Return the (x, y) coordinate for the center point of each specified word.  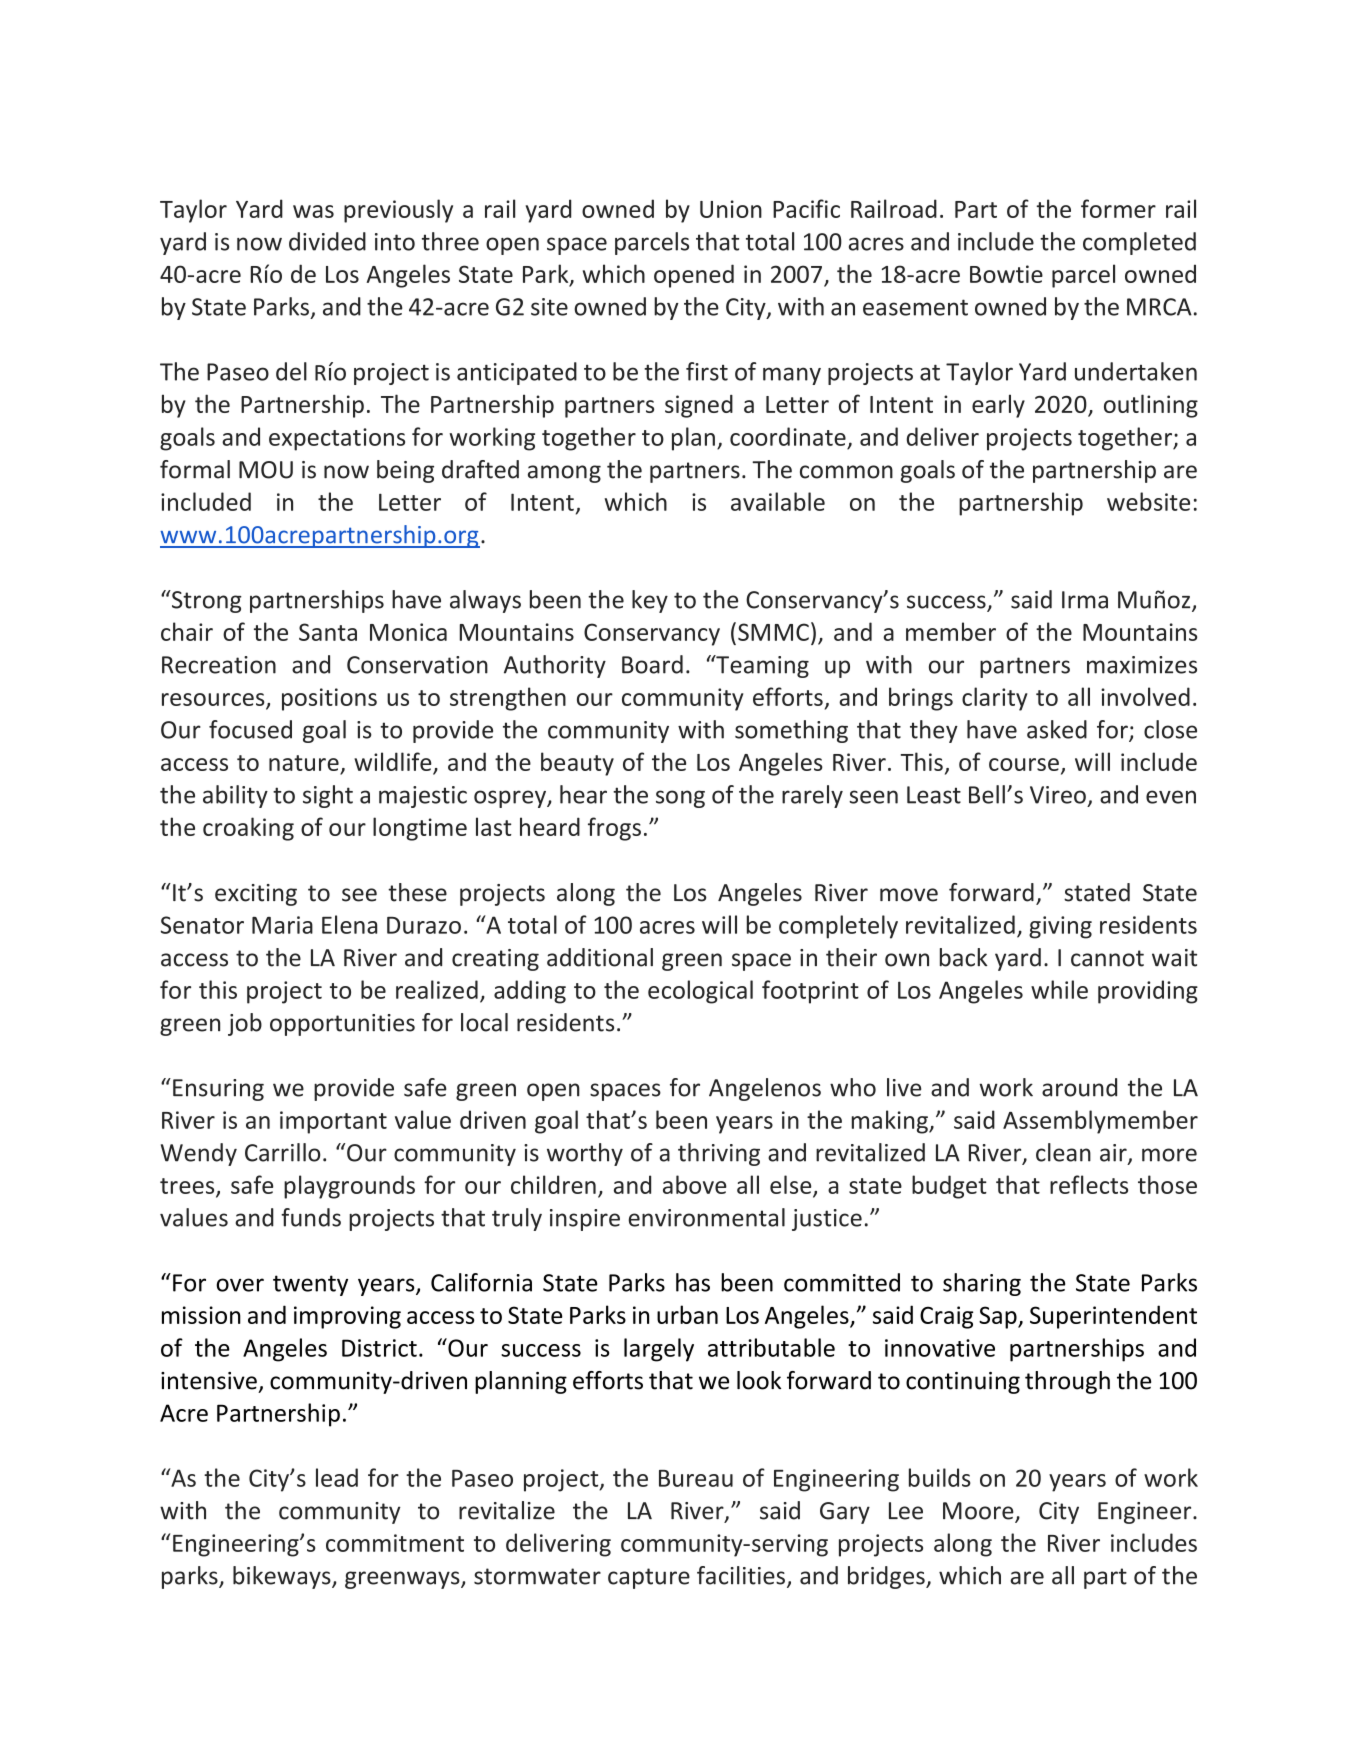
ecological (700, 992)
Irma (1085, 600)
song (680, 799)
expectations (337, 439)
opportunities (342, 1025)
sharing (982, 1284)
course (1024, 764)
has (693, 1282)
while (1059, 989)
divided (327, 241)
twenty (310, 1285)
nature (304, 763)
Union (731, 209)
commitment (395, 1543)
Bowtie (1006, 274)
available (778, 501)
